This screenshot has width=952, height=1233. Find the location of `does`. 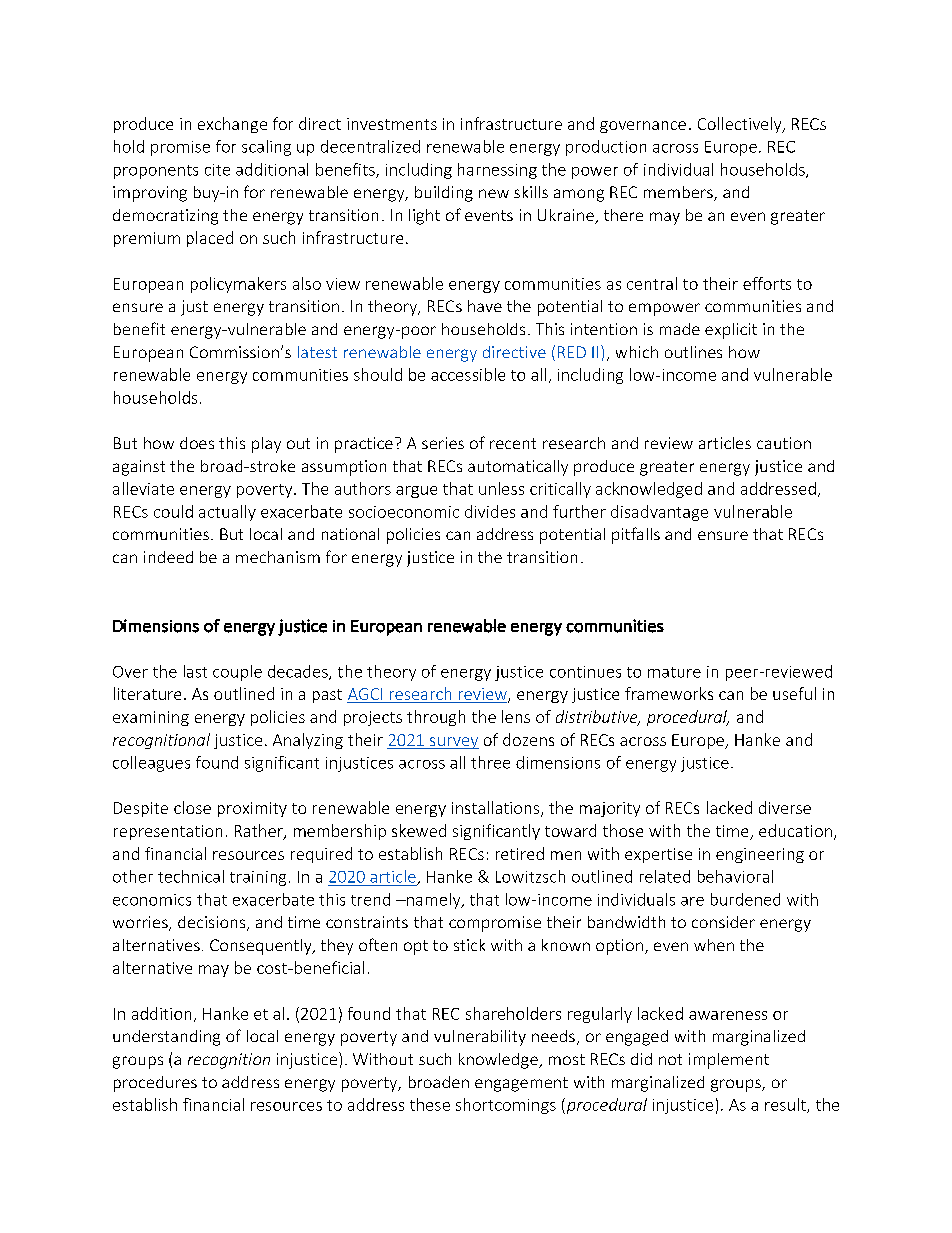

does is located at coordinates (197, 443).
